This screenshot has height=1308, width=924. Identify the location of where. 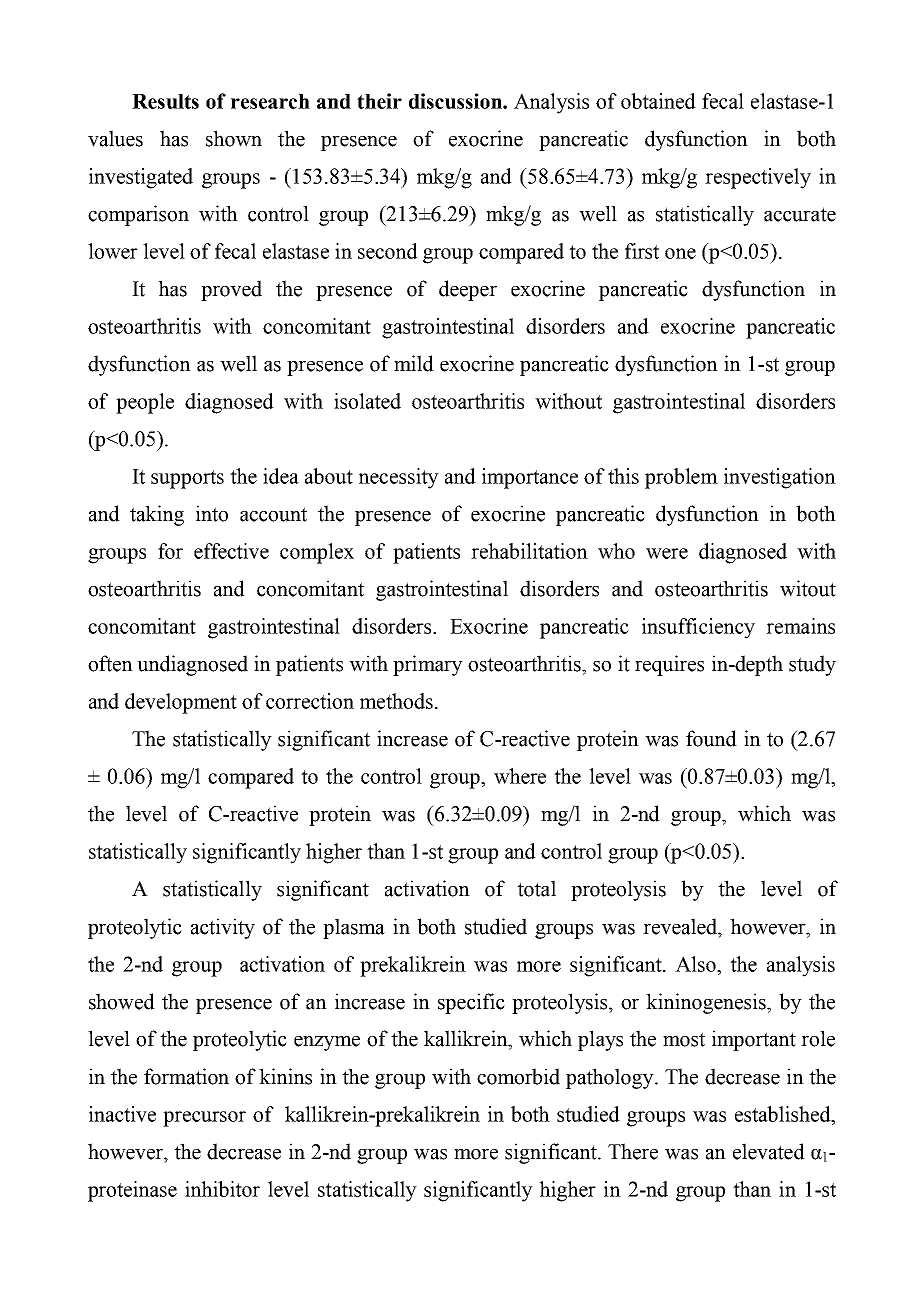
(520, 776).
